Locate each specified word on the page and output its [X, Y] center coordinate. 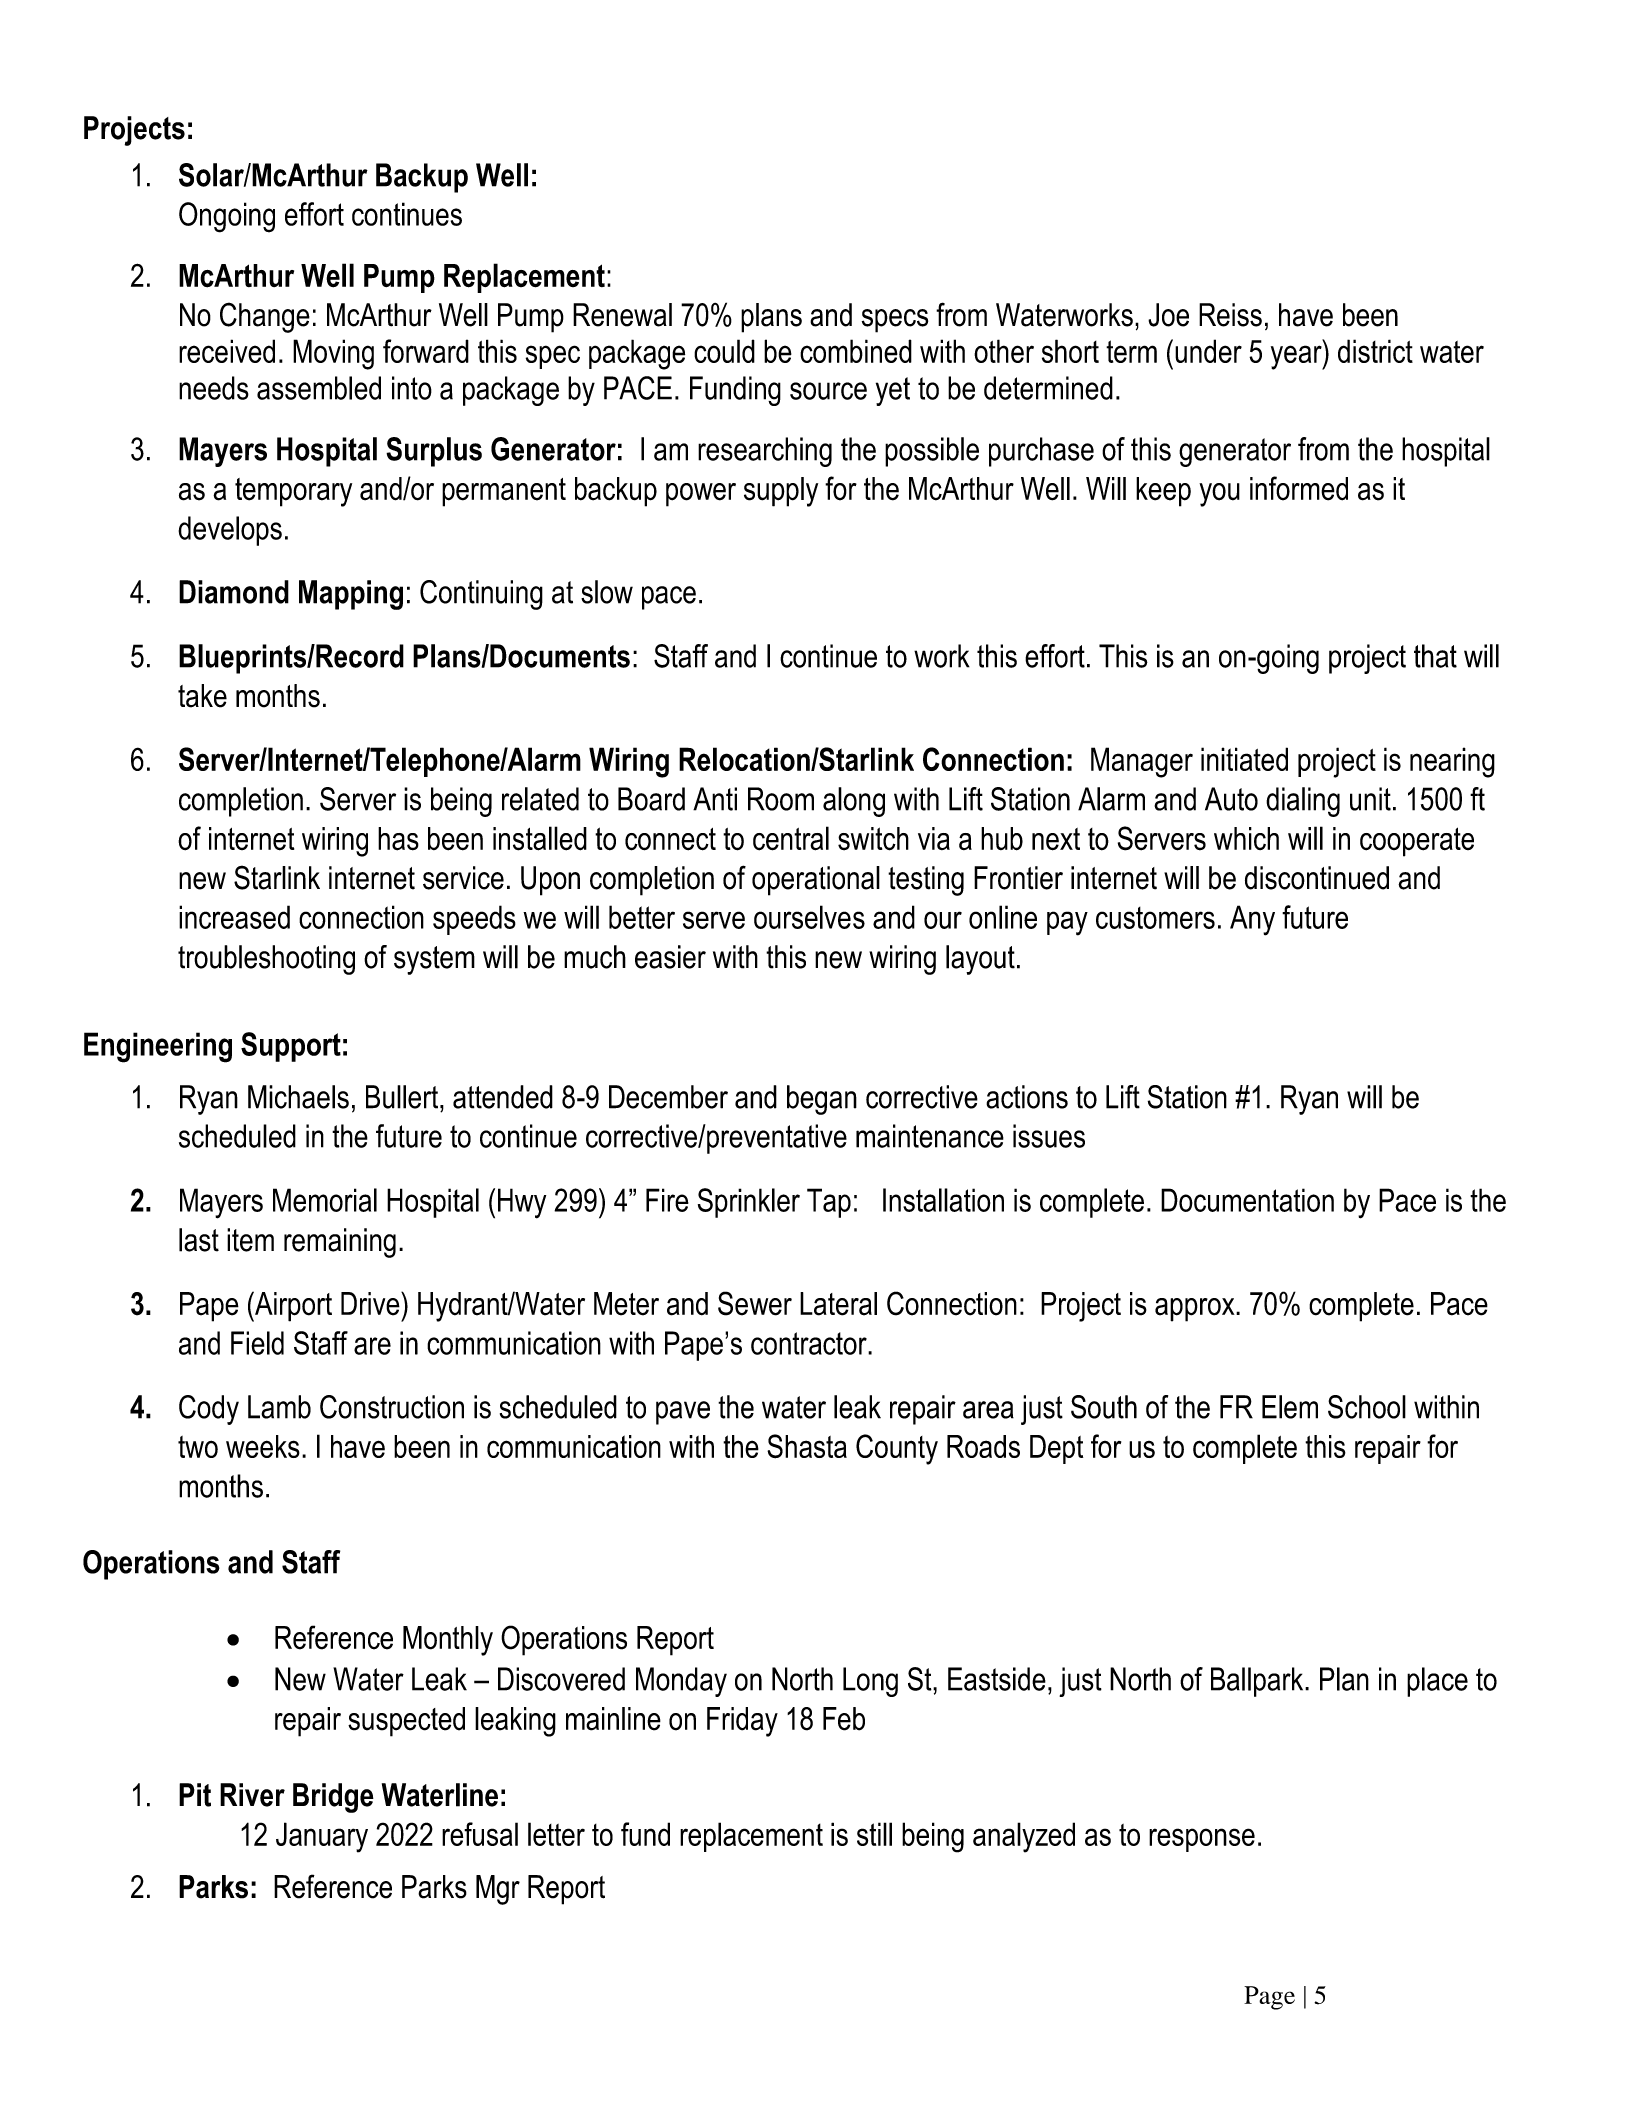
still [874, 1834]
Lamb [279, 1407]
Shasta [807, 1446]
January [322, 1837]
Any [1252, 920]
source [828, 391]
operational [816, 881]
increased [234, 917]
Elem [1290, 1407]
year [1297, 357]
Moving [333, 354]
